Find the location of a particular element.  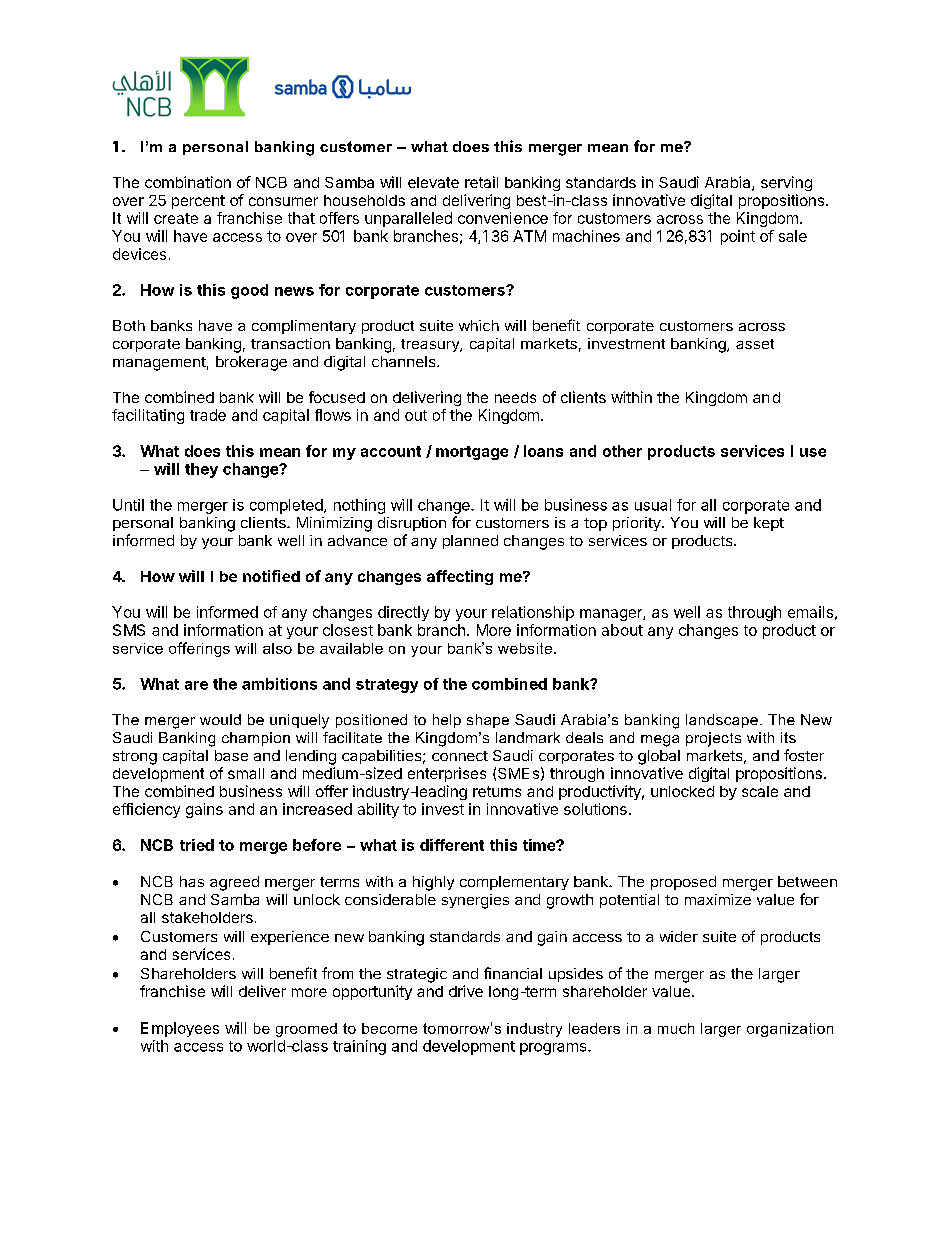

convenience is located at coordinates (503, 218).
